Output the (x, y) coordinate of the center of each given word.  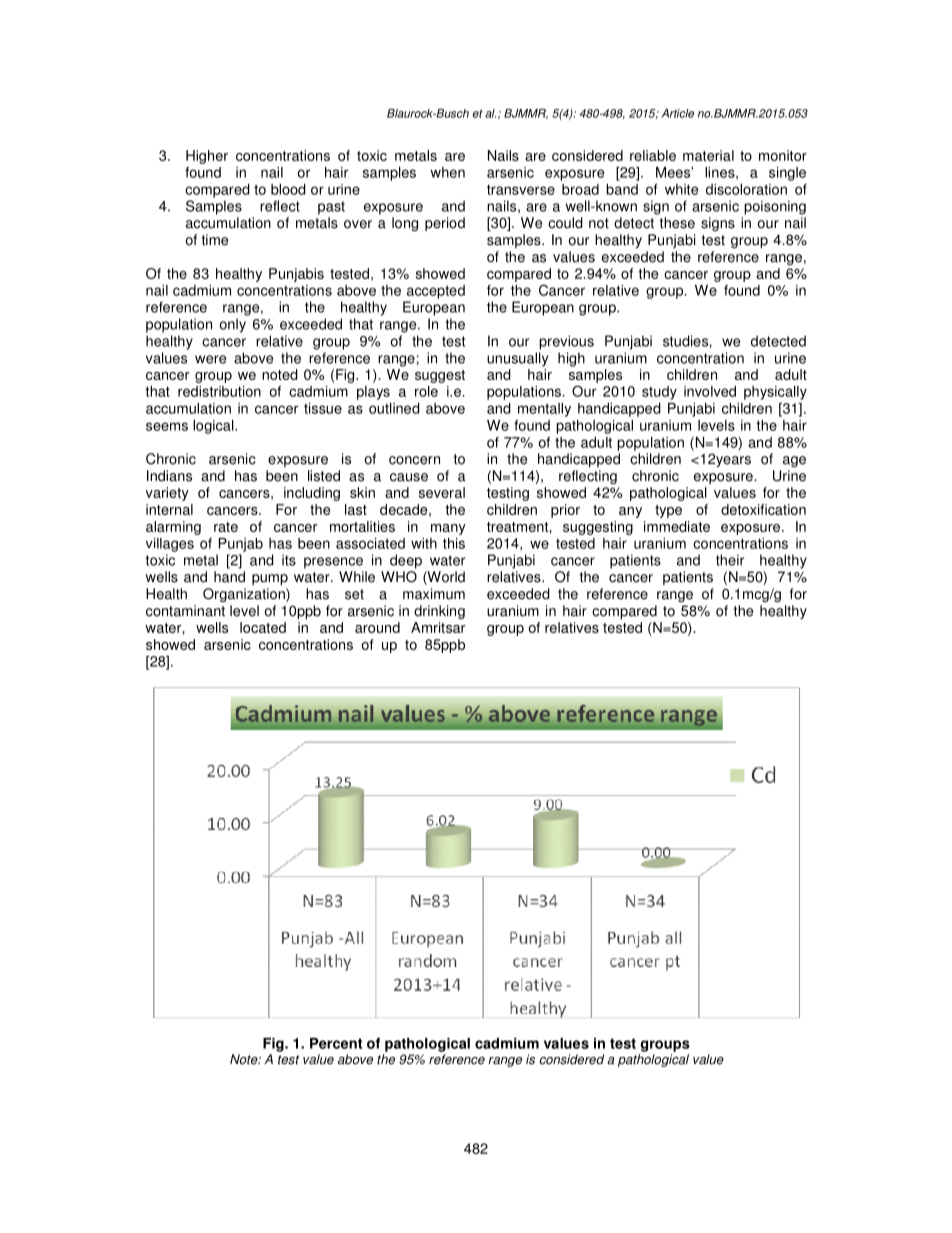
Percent (336, 1043)
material (708, 155)
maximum (434, 594)
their (730, 560)
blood (288, 189)
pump (270, 579)
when (447, 172)
